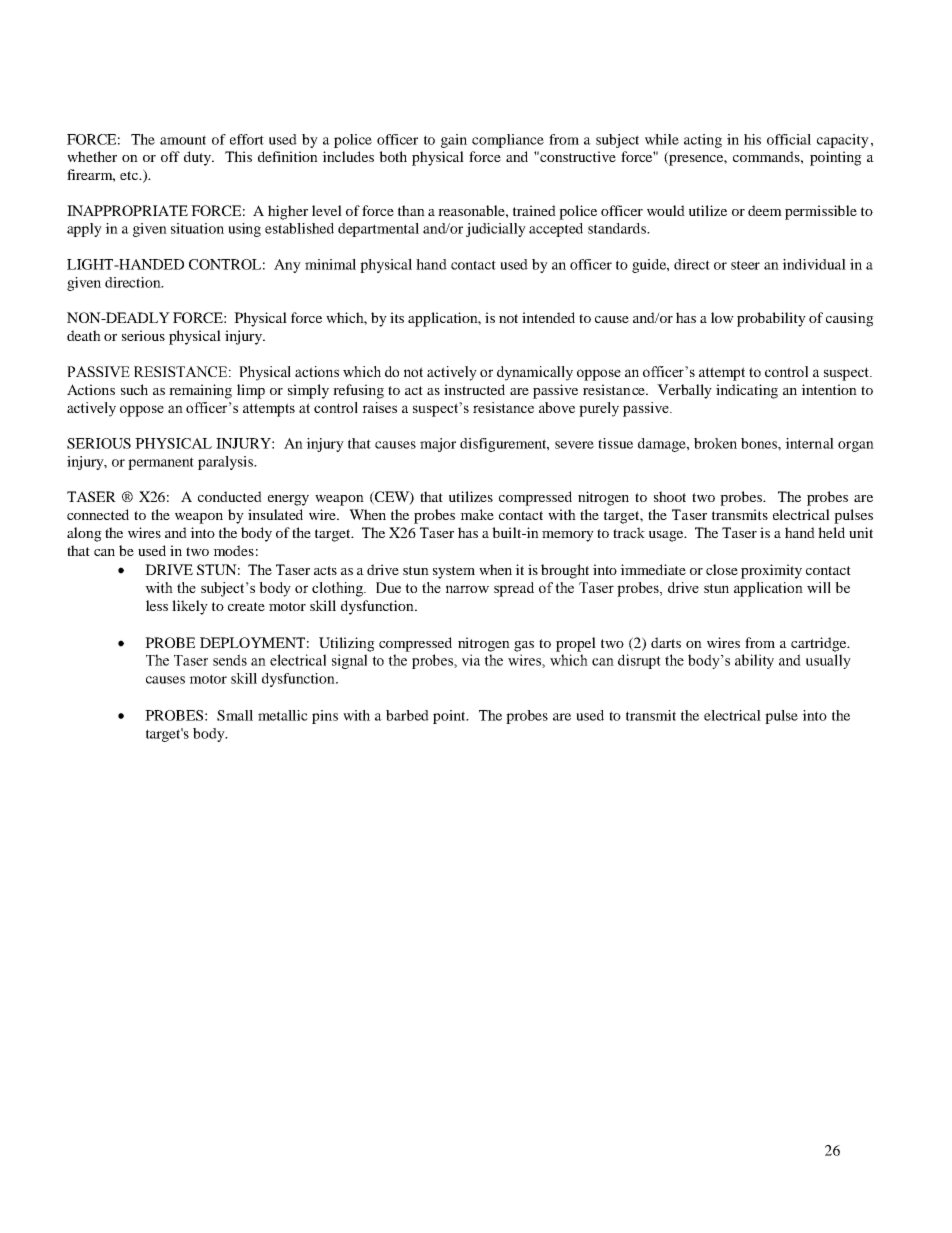 The image size is (952, 1233). I want to click on usually, so click(828, 661).
